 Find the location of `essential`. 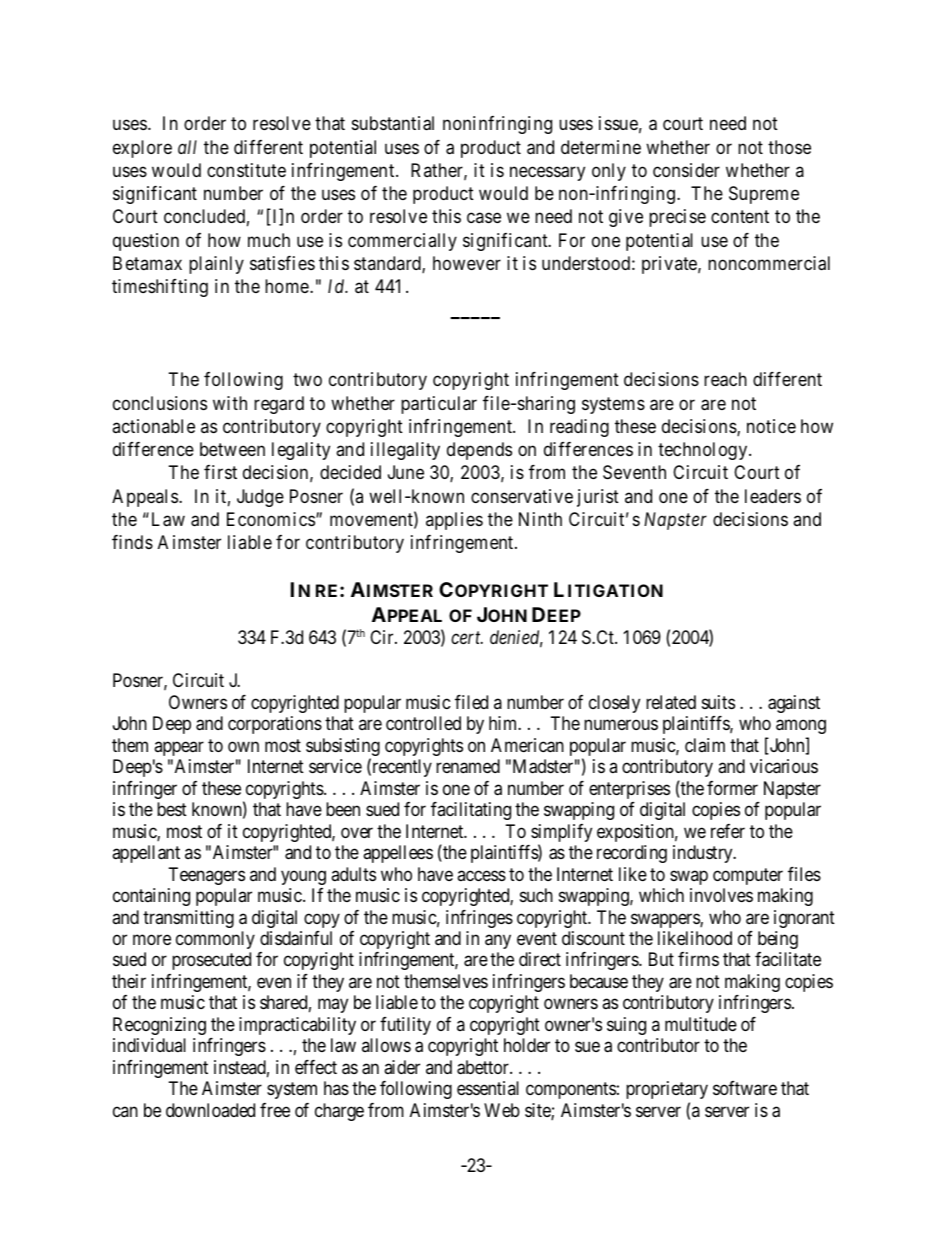

essential is located at coordinates (488, 1088).
